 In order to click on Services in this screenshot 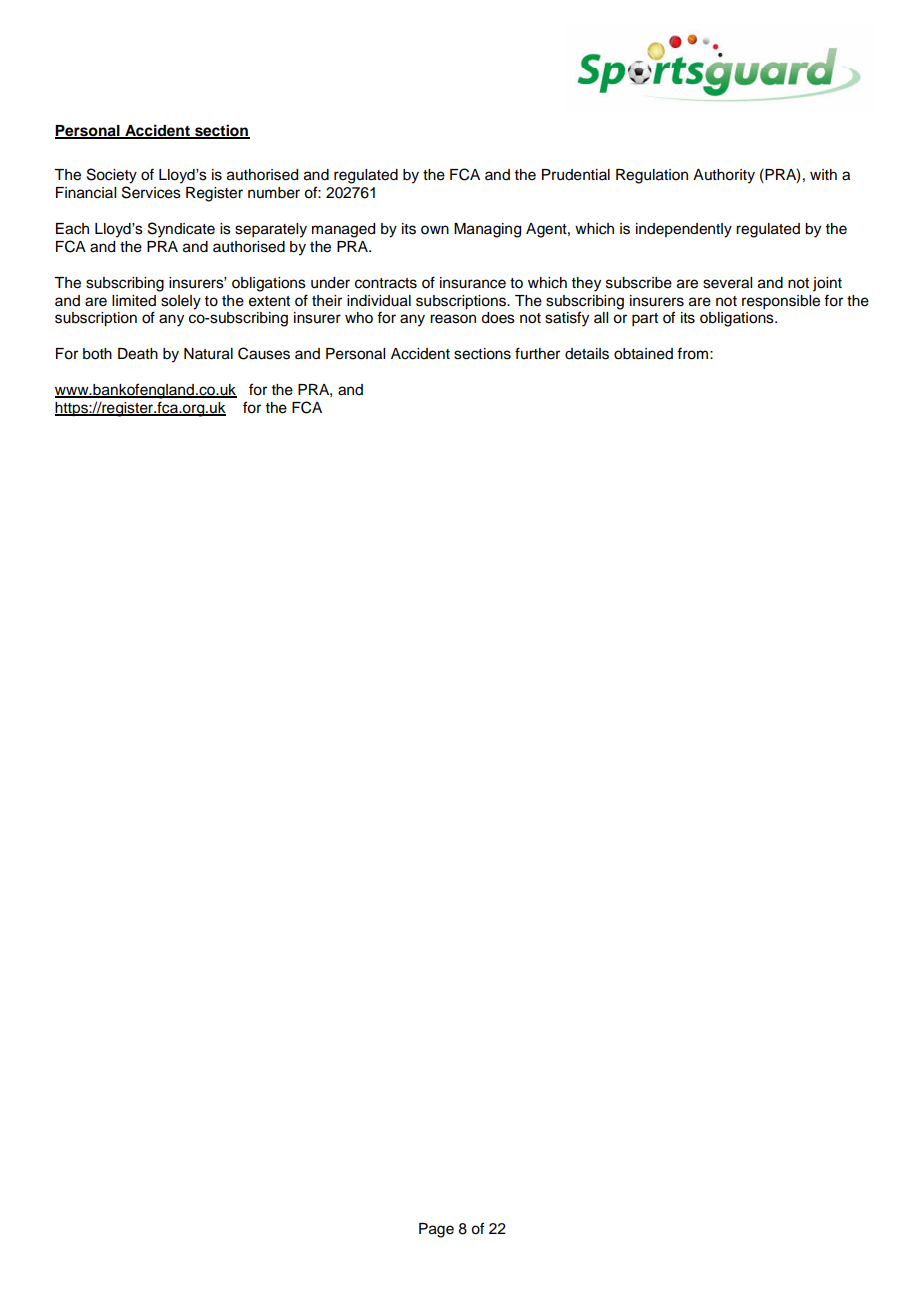, I will do `click(151, 192)`.
